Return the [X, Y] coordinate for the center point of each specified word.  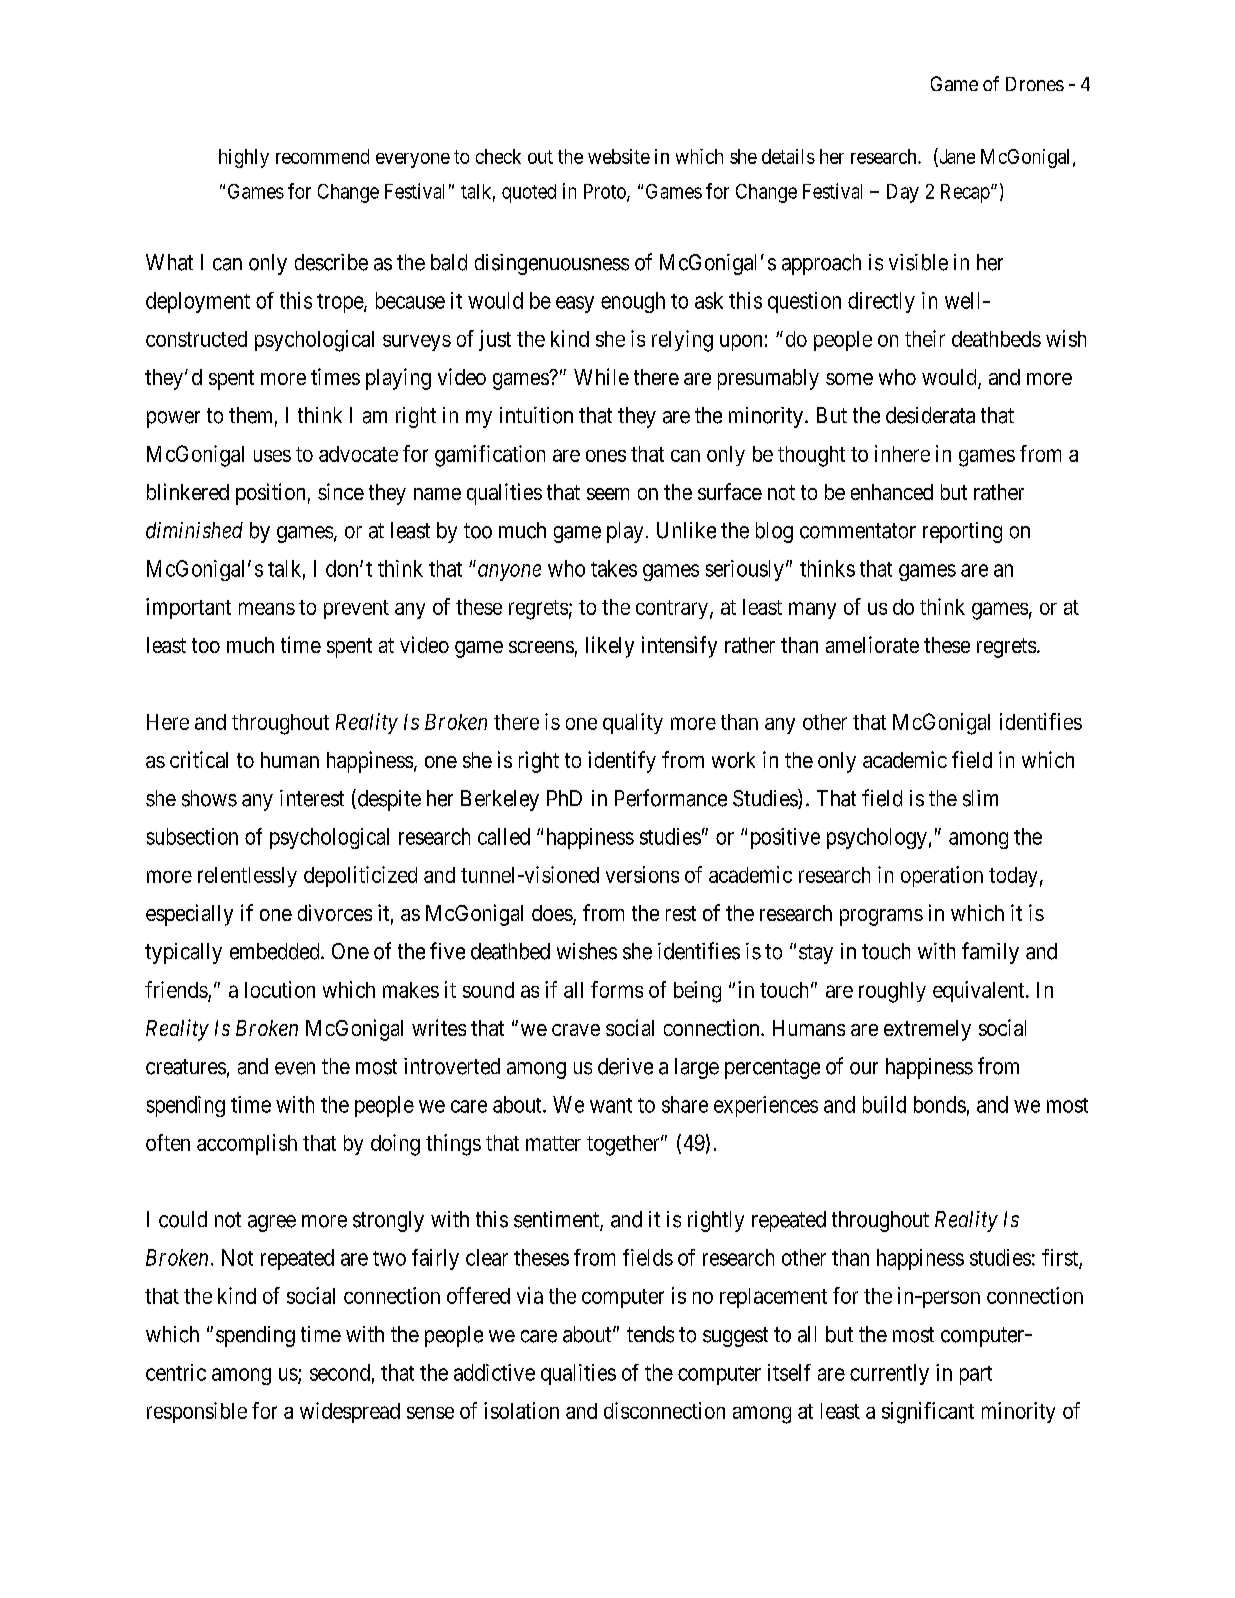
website [619, 156]
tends [650, 1334]
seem [608, 494]
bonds [940, 1104]
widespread [350, 1412]
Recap [966, 193]
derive [625, 1066]
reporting [962, 532]
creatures [186, 1067]
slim [980, 798]
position [270, 494]
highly [244, 158]
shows [209, 798]
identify [622, 762]
